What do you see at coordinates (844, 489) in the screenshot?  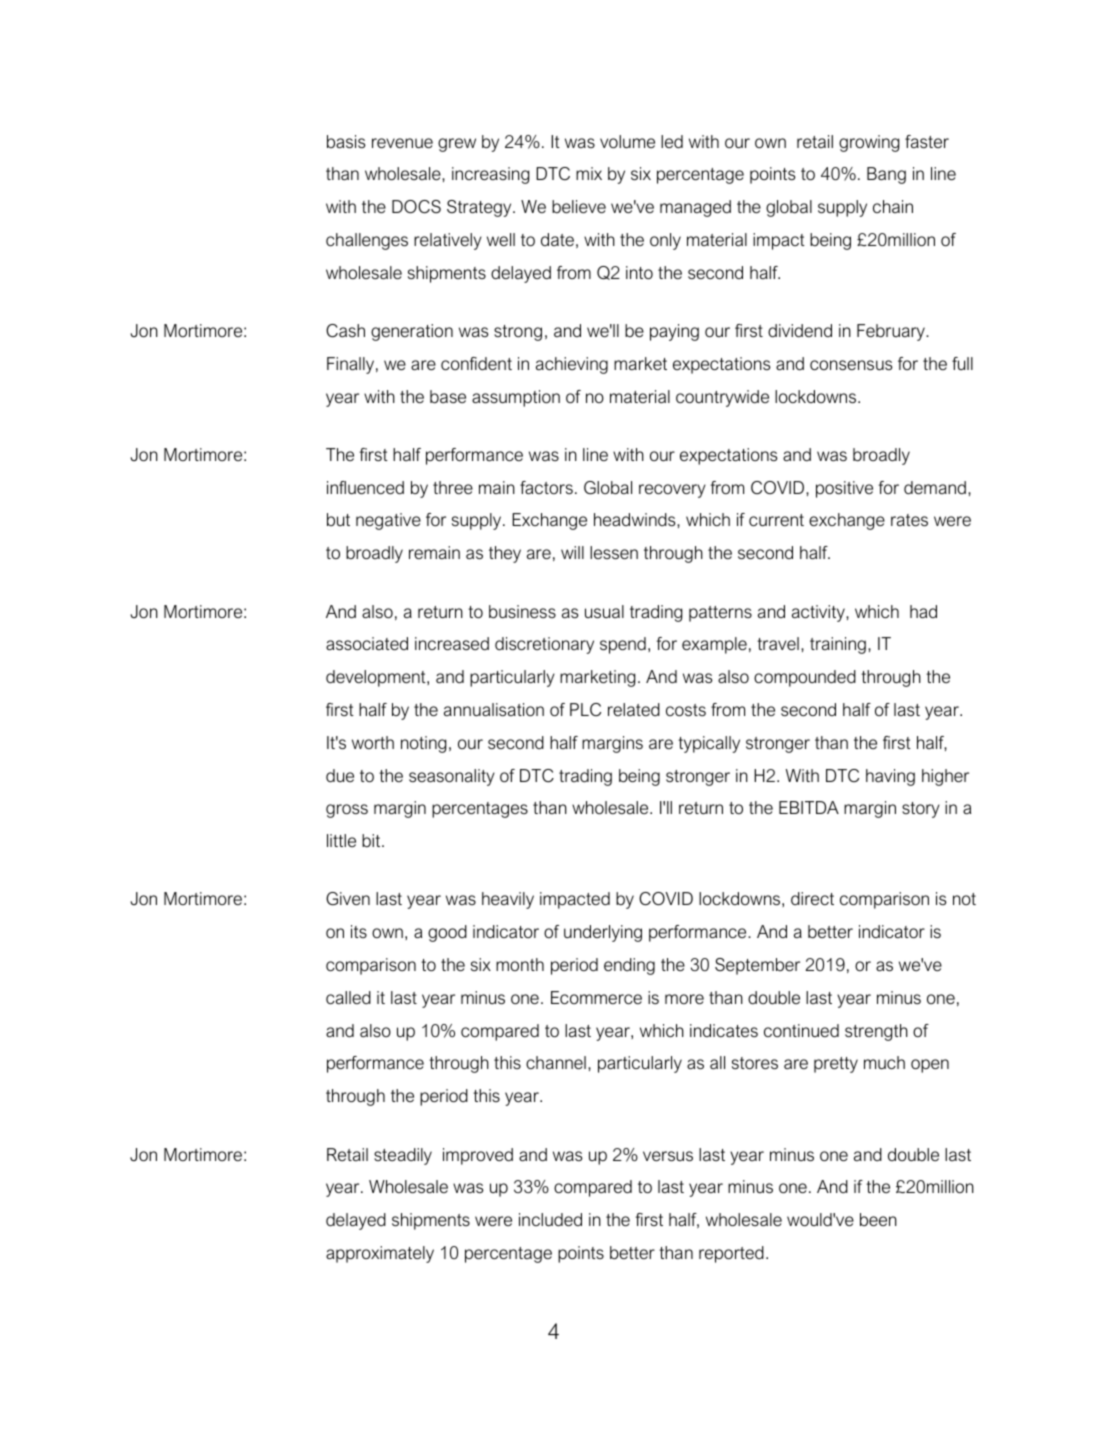 I see `positive` at bounding box center [844, 489].
